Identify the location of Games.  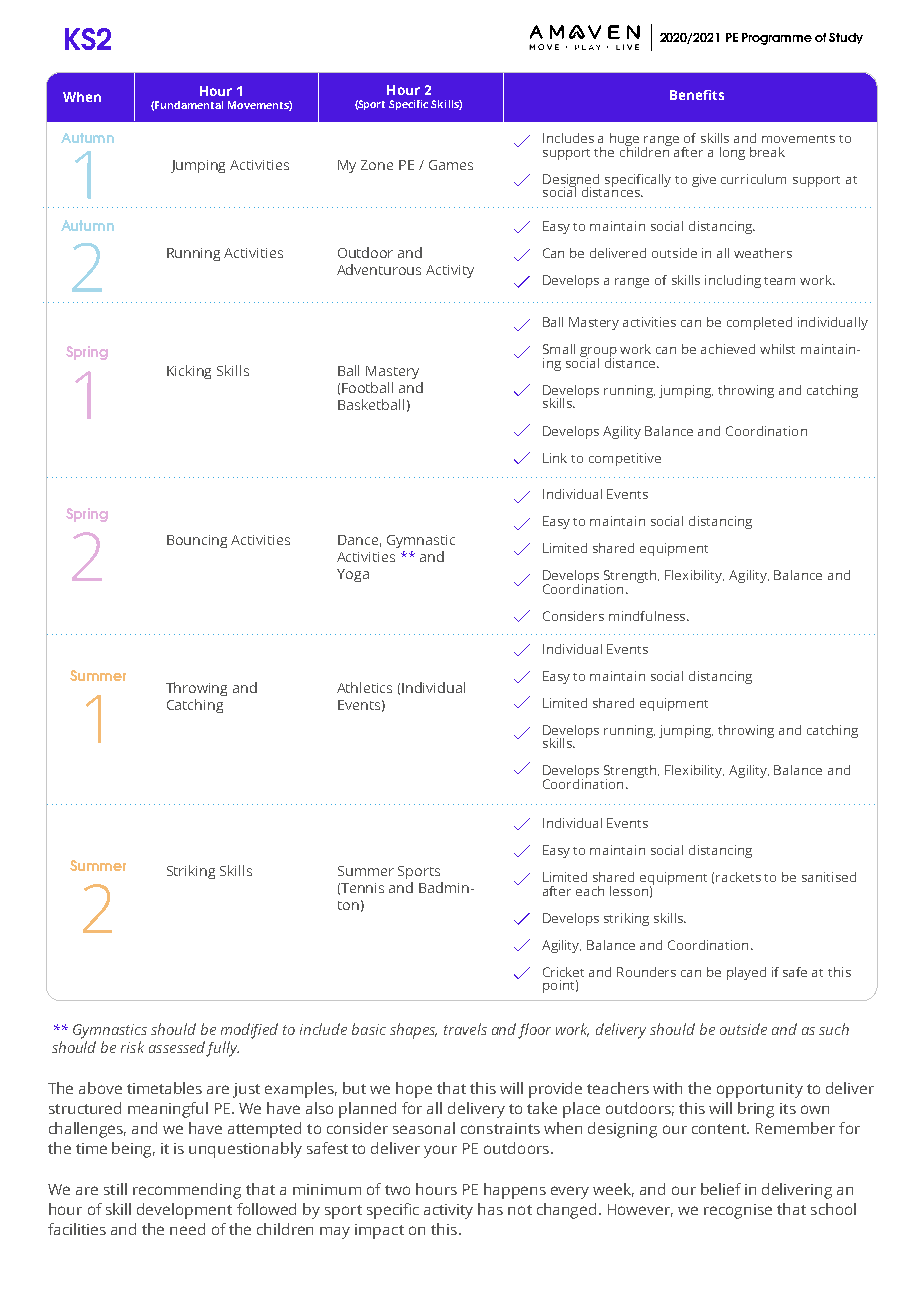
(451, 165).
